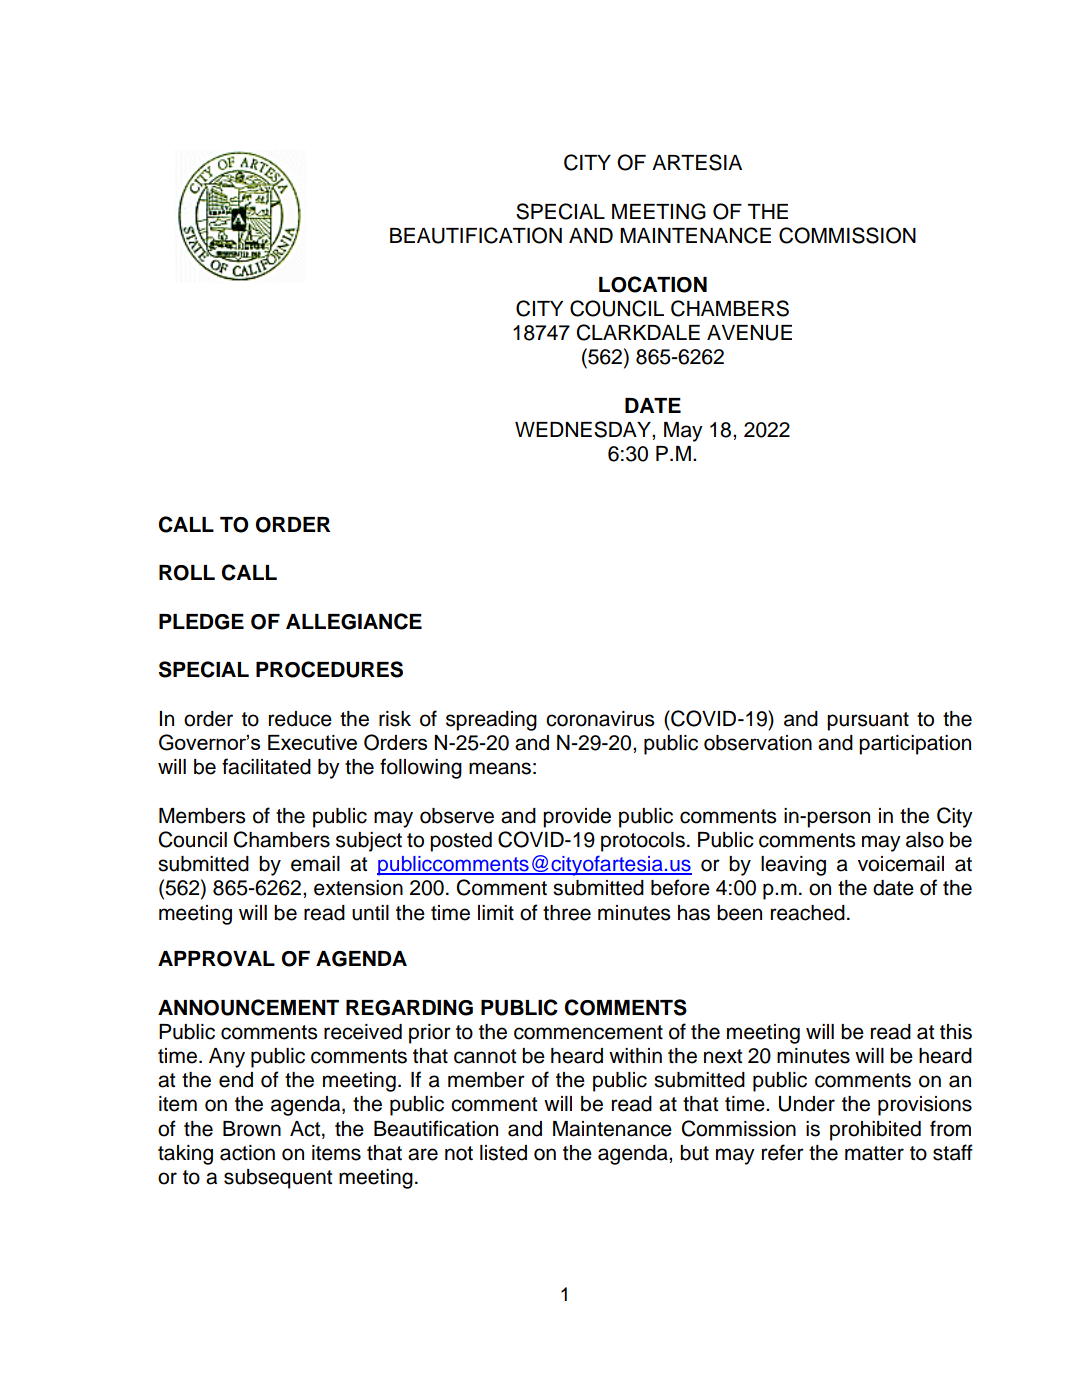 Image resolution: width=1075 pixels, height=1391 pixels. What do you see at coordinates (354, 621) in the image?
I see `ALLEGIANCE` at bounding box center [354, 621].
